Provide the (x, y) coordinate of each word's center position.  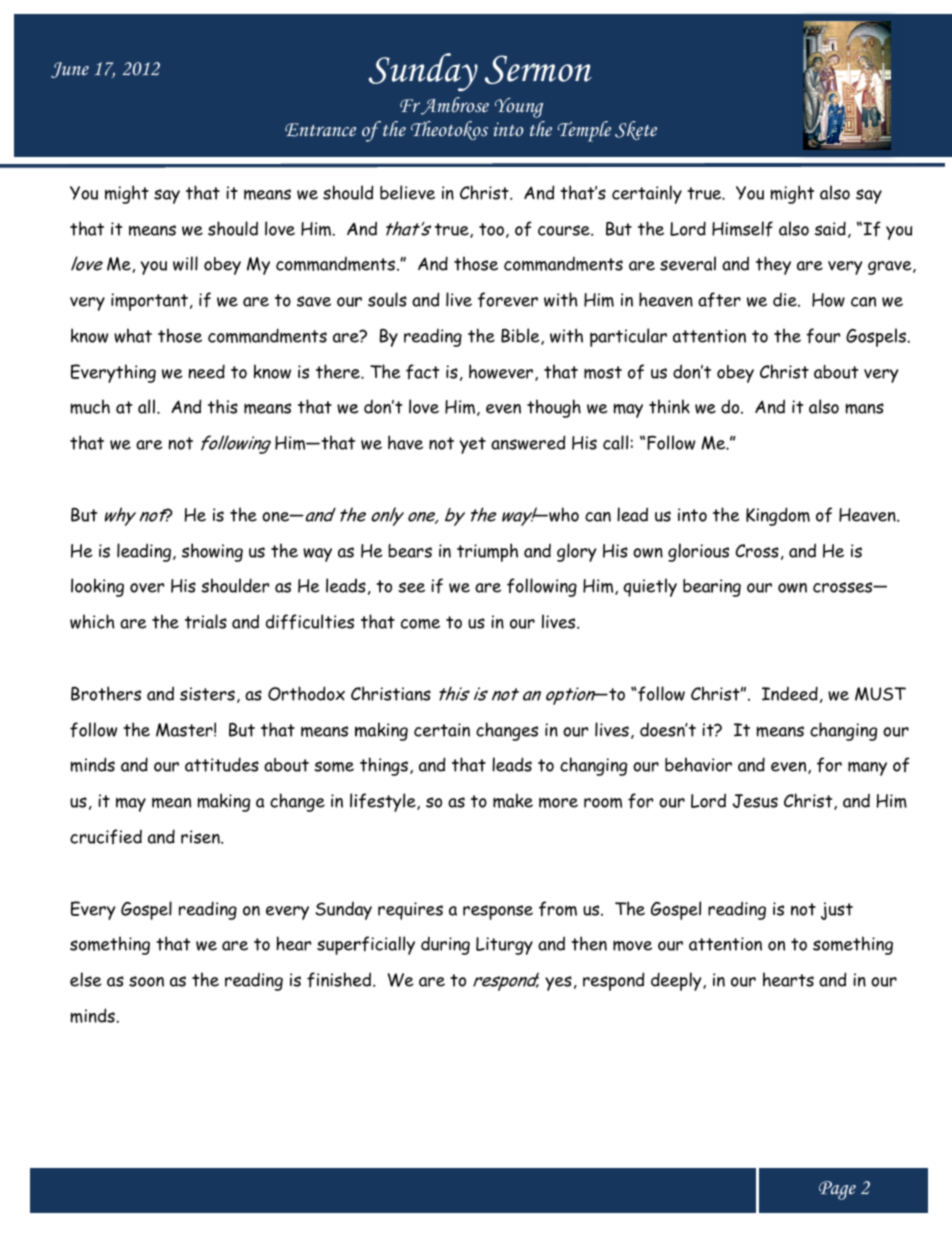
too (491, 229)
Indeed (790, 693)
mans (864, 408)
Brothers (106, 693)
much (90, 406)
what (133, 335)
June (70, 70)
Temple (584, 131)
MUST (880, 694)
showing (212, 552)
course (565, 230)
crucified (106, 836)
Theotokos (449, 130)
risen (201, 837)
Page (837, 1190)
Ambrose (454, 106)
